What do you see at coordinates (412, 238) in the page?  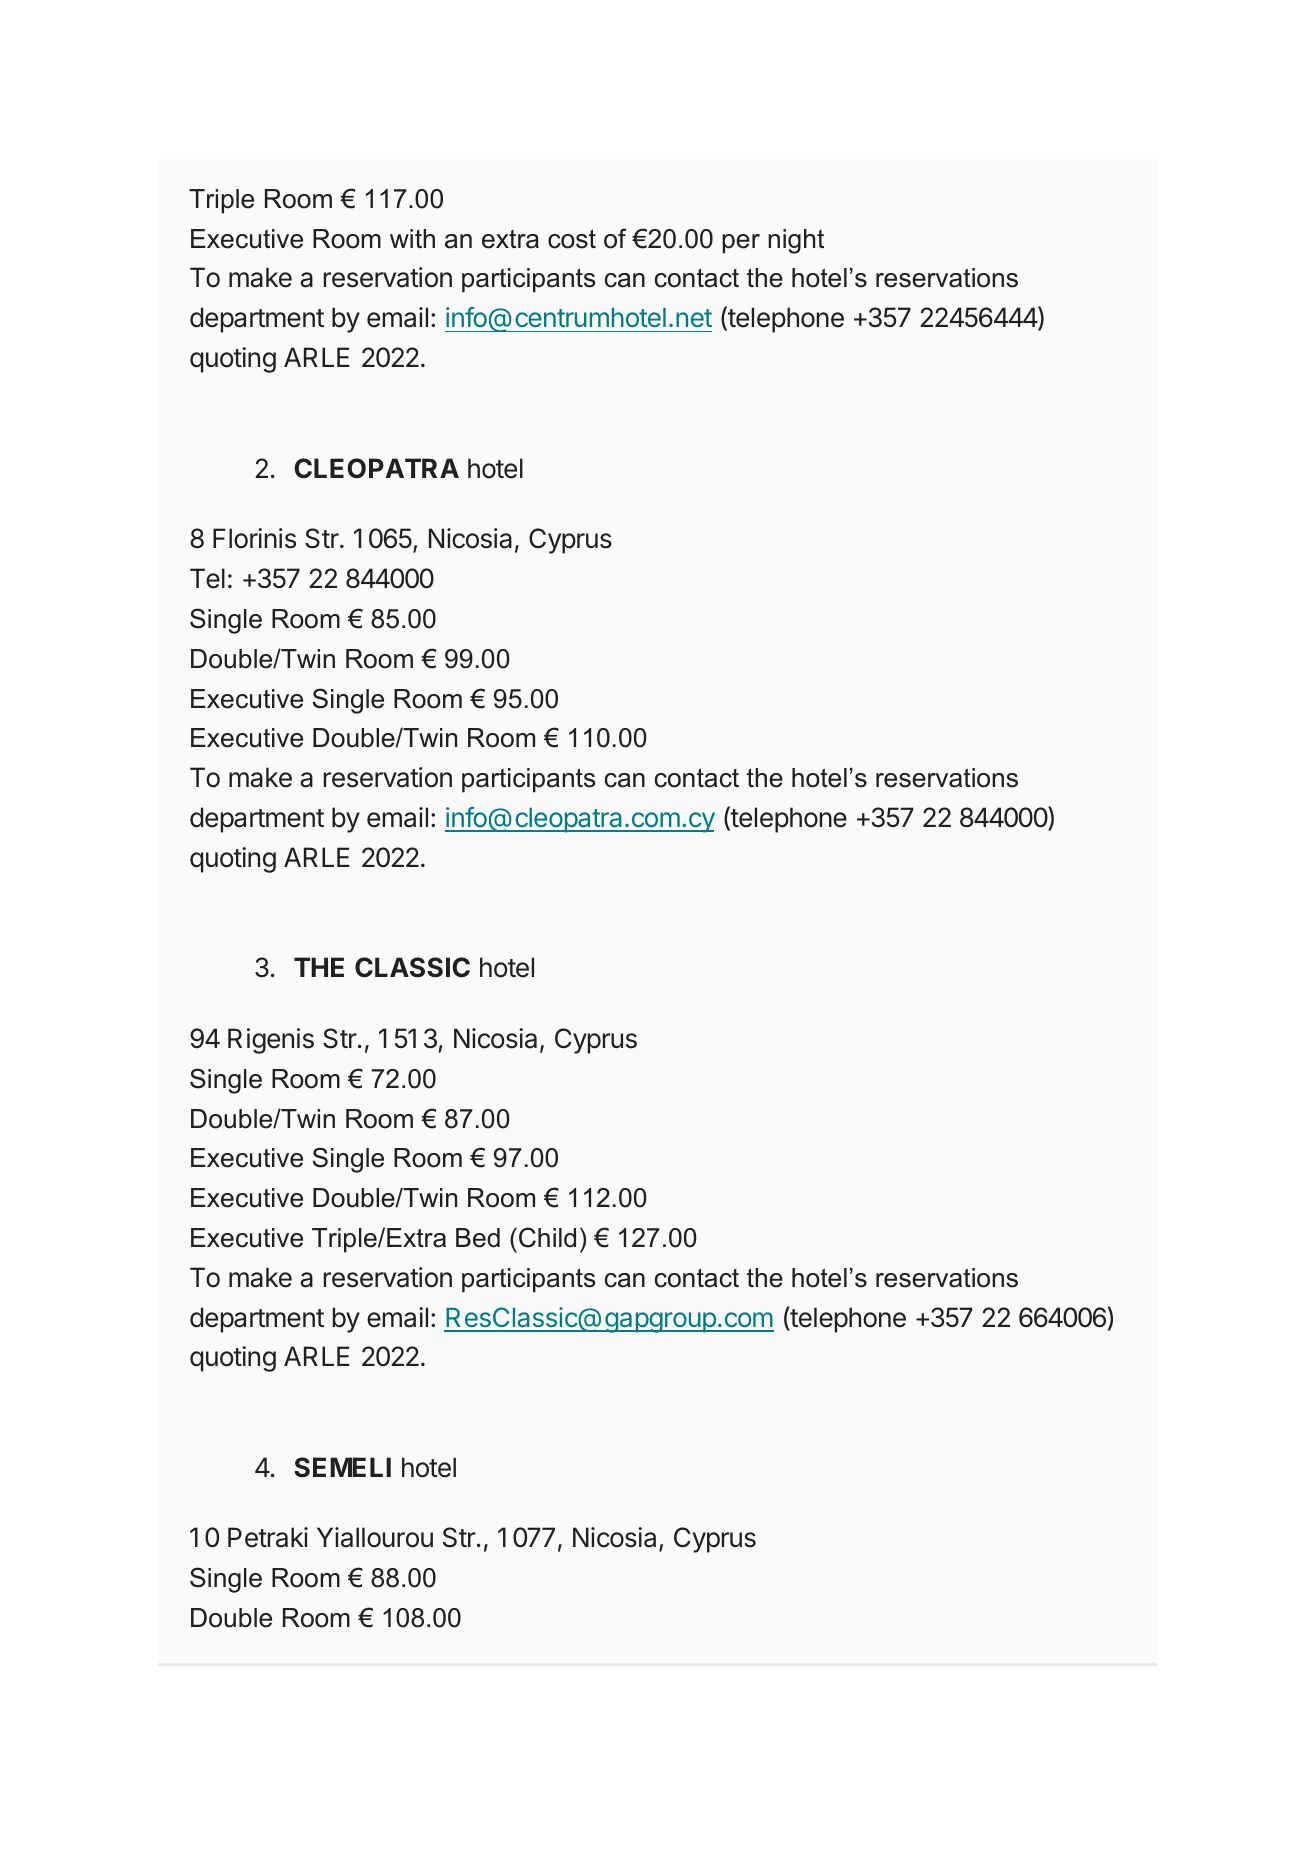 I see `with` at bounding box center [412, 238].
